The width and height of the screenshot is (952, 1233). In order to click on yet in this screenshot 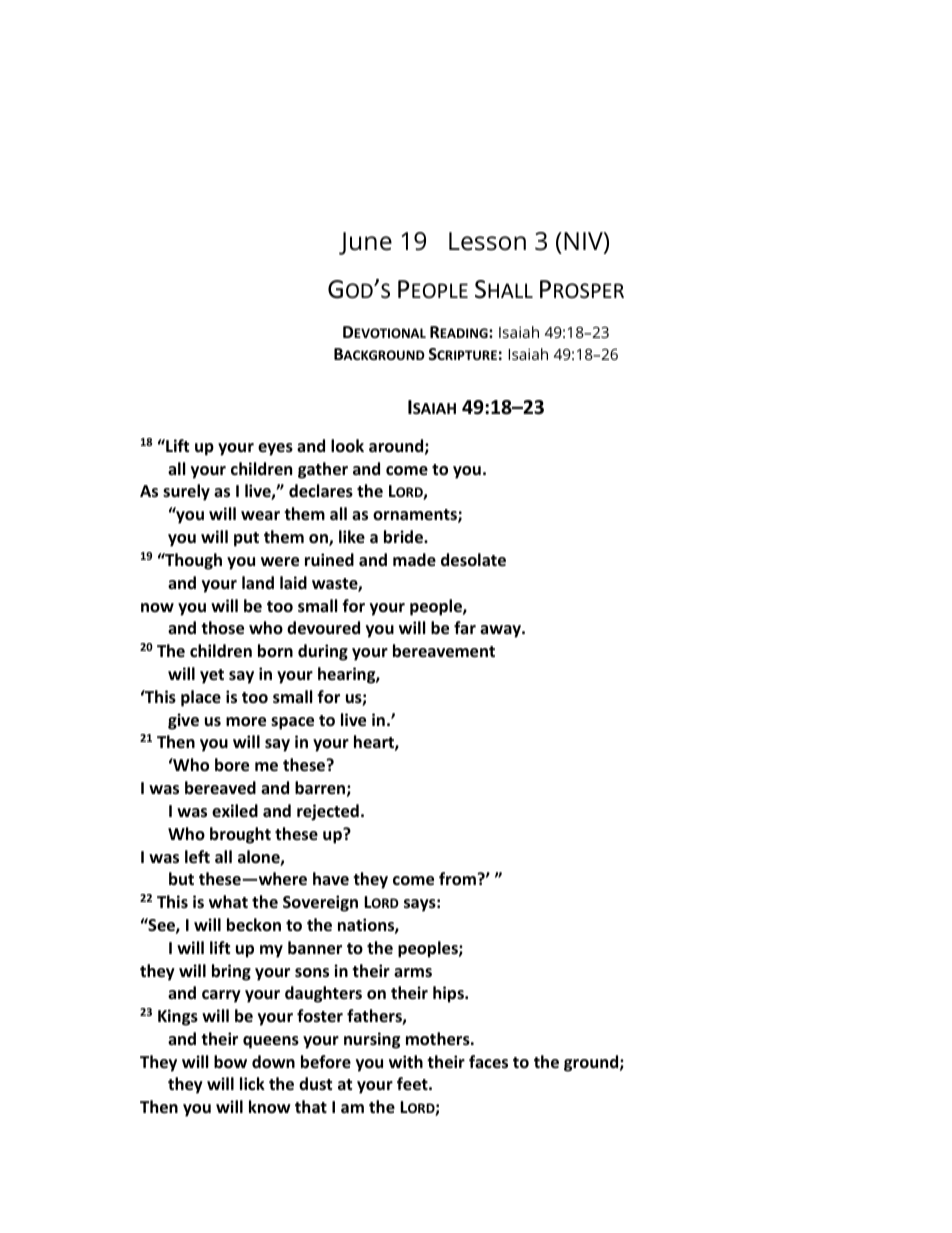, I will do `click(212, 676)`.
